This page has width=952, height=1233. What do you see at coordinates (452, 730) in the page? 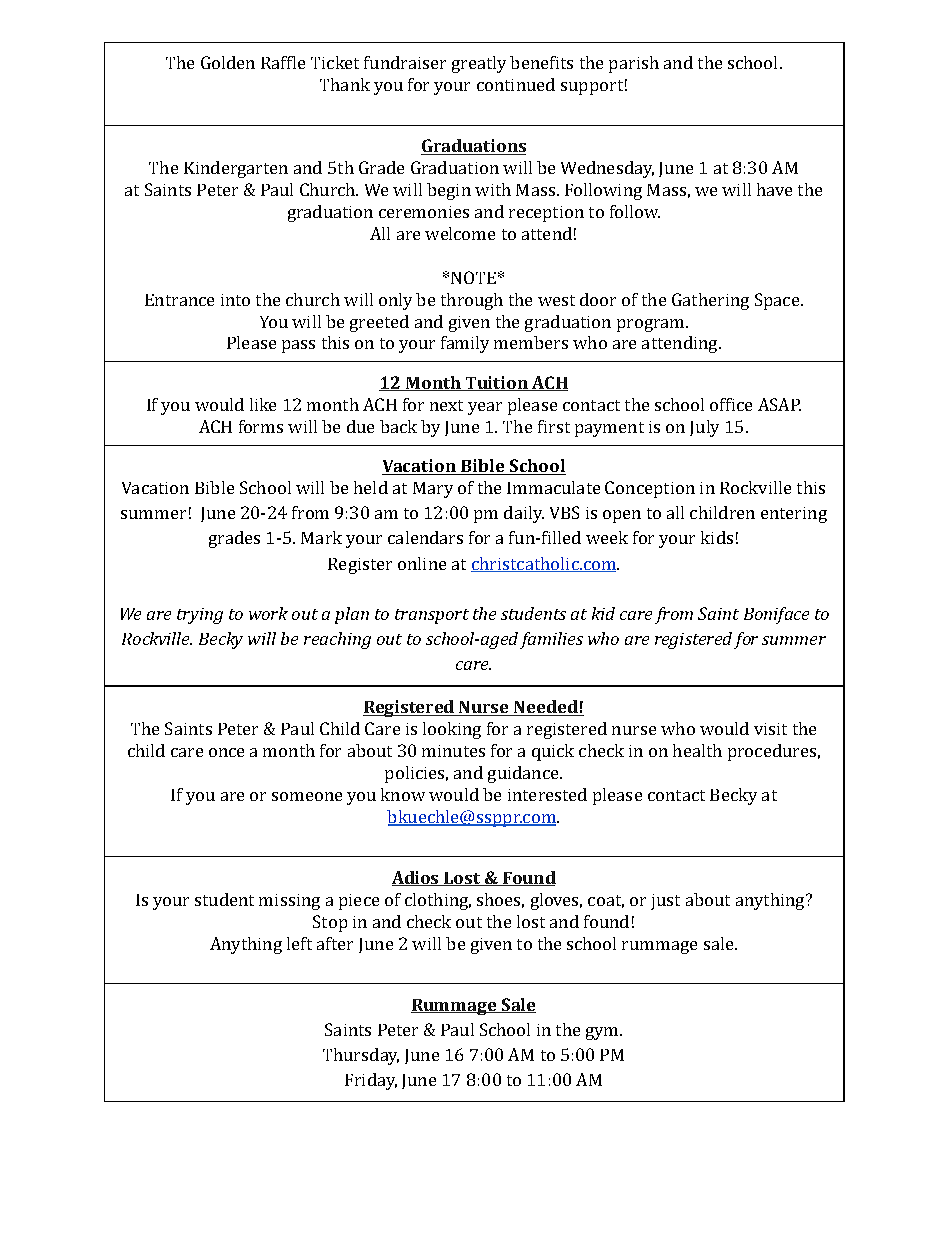
I see `looking` at bounding box center [452, 730].
